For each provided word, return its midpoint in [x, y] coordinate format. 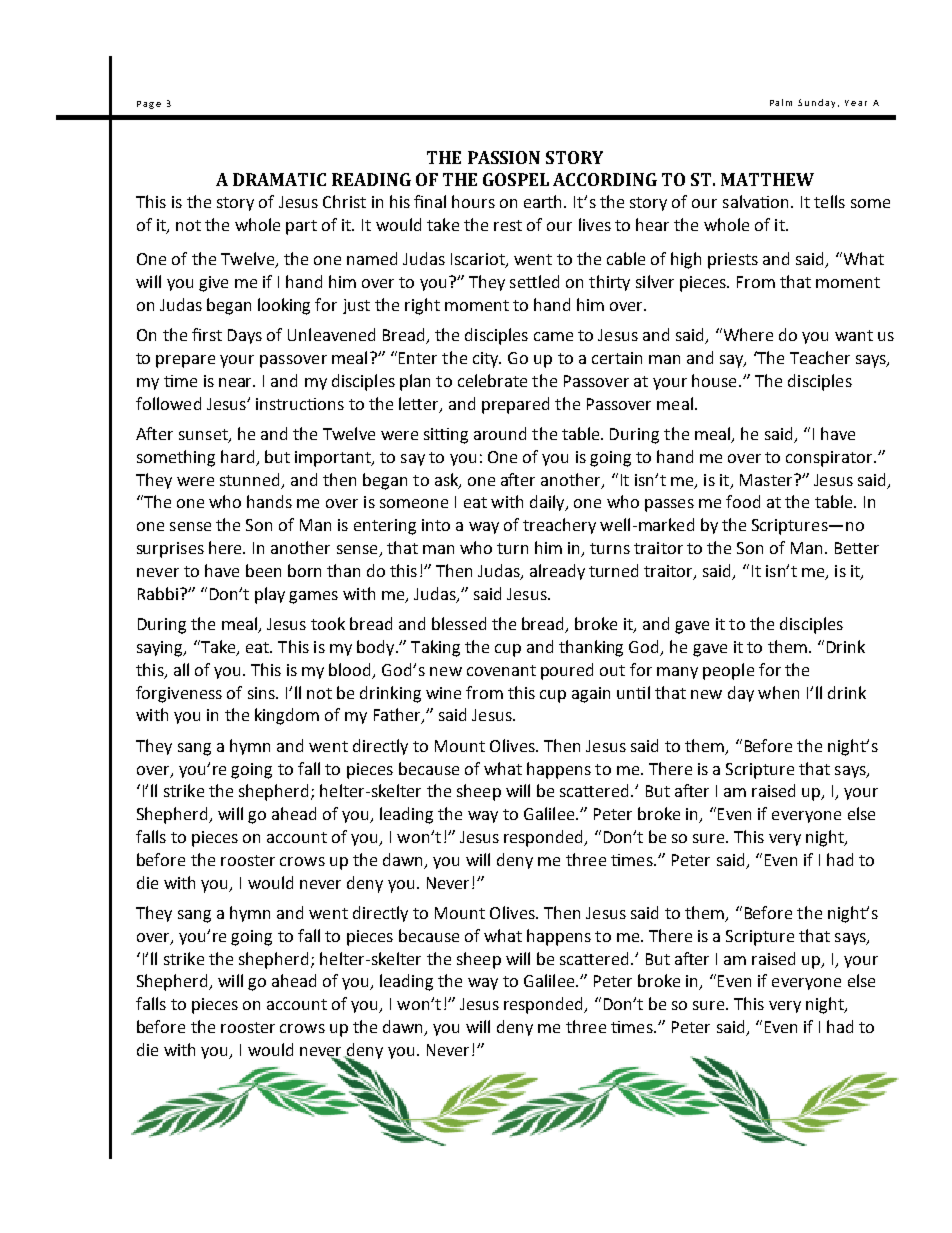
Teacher [820, 357]
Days [245, 336]
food [743, 501]
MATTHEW [767, 179]
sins [262, 693]
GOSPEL [516, 179]
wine [443, 693]
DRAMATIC [279, 179]
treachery [559, 526]
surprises [170, 550]
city [487, 360]
